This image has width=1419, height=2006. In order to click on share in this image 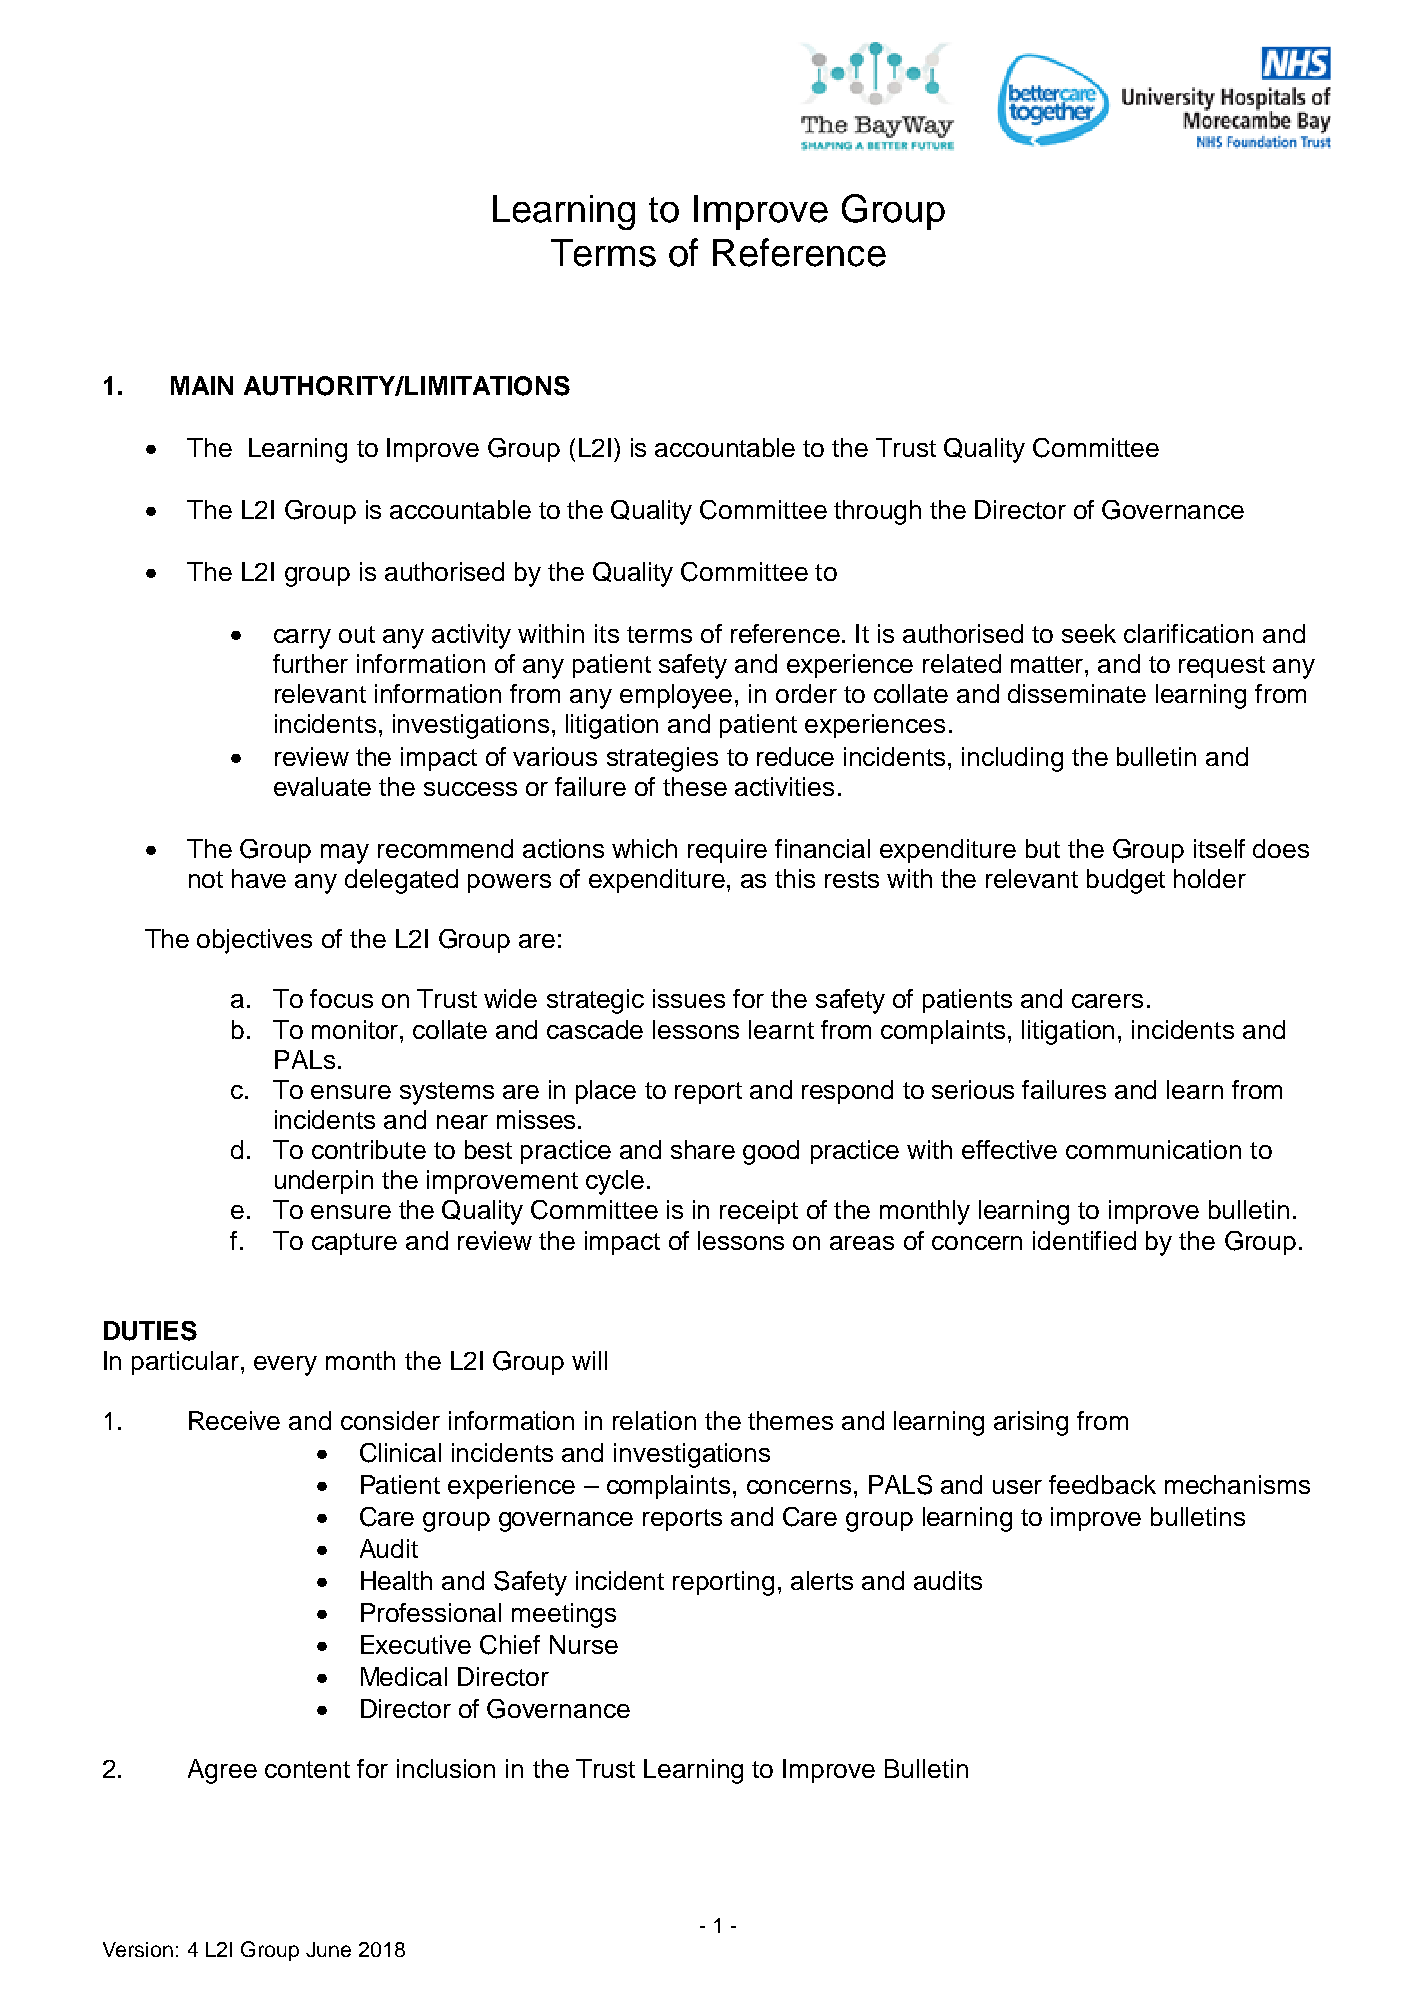, I will do `click(703, 1149)`.
